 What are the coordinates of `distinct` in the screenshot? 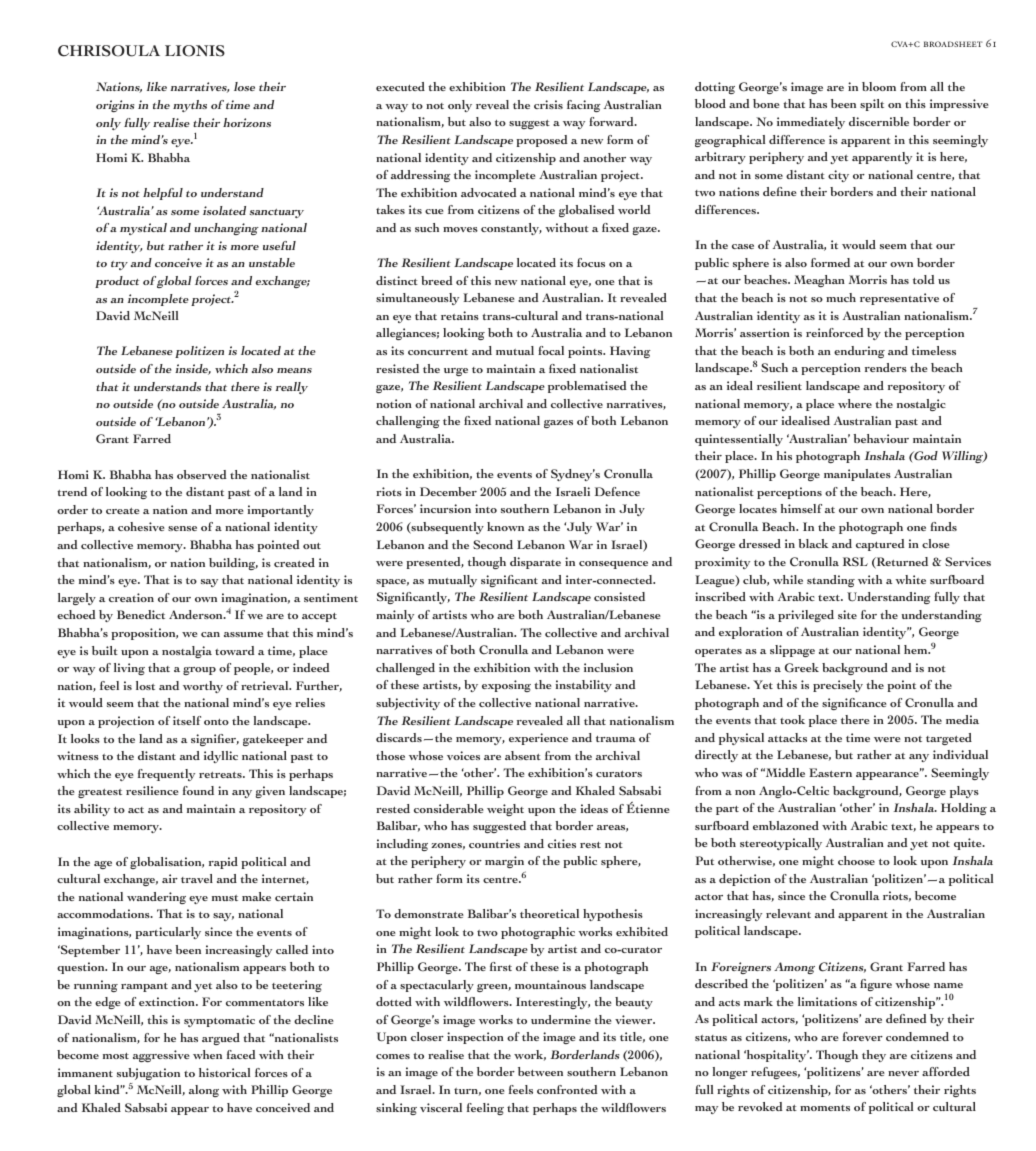 It's located at (397, 280).
